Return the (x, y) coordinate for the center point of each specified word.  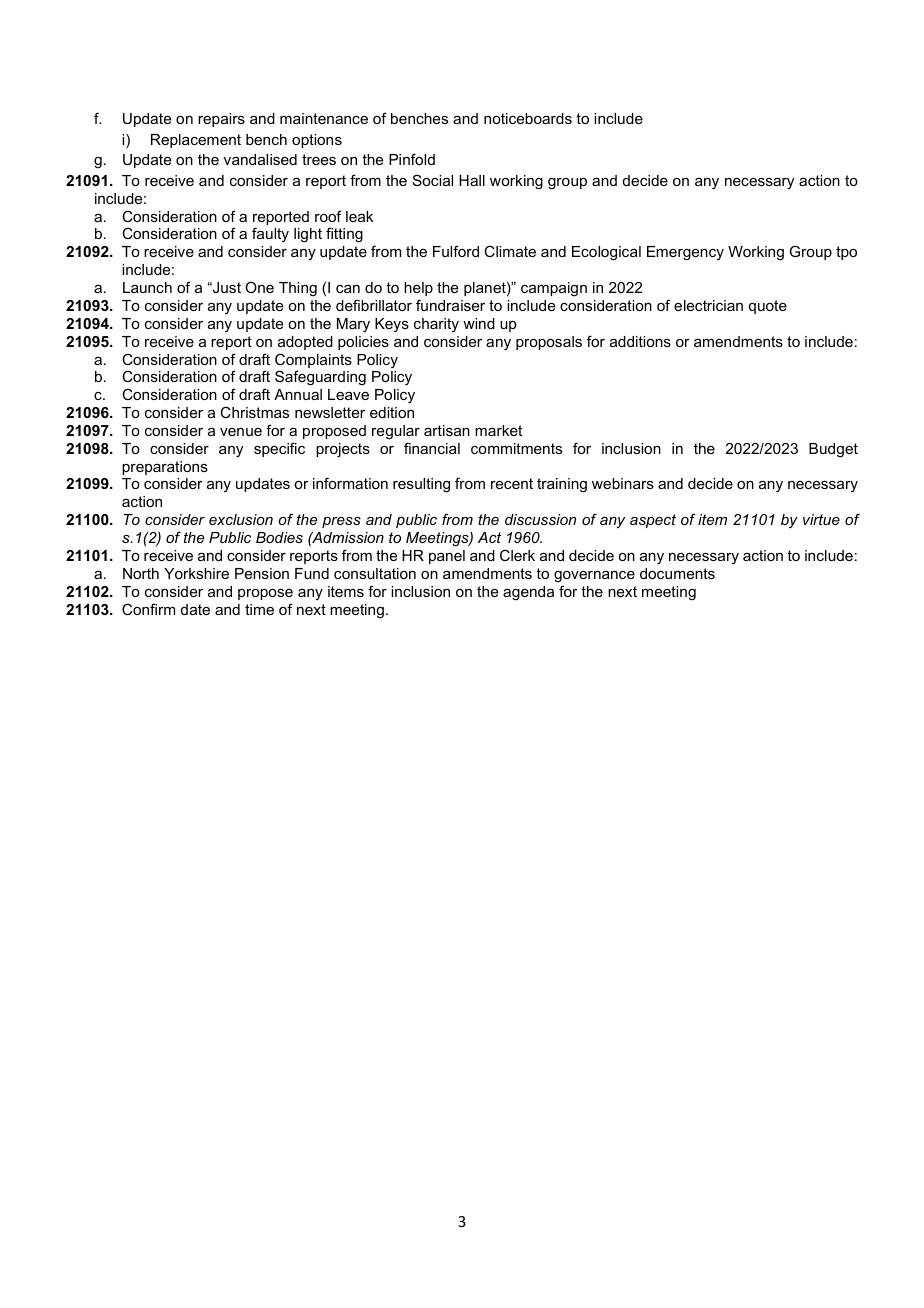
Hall (472, 180)
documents (677, 573)
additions (640, 341)
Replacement (196, 141)
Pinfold (412, 159)
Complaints (313, 362)
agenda (528, 593)
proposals (549, 343)
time (259, 609)
